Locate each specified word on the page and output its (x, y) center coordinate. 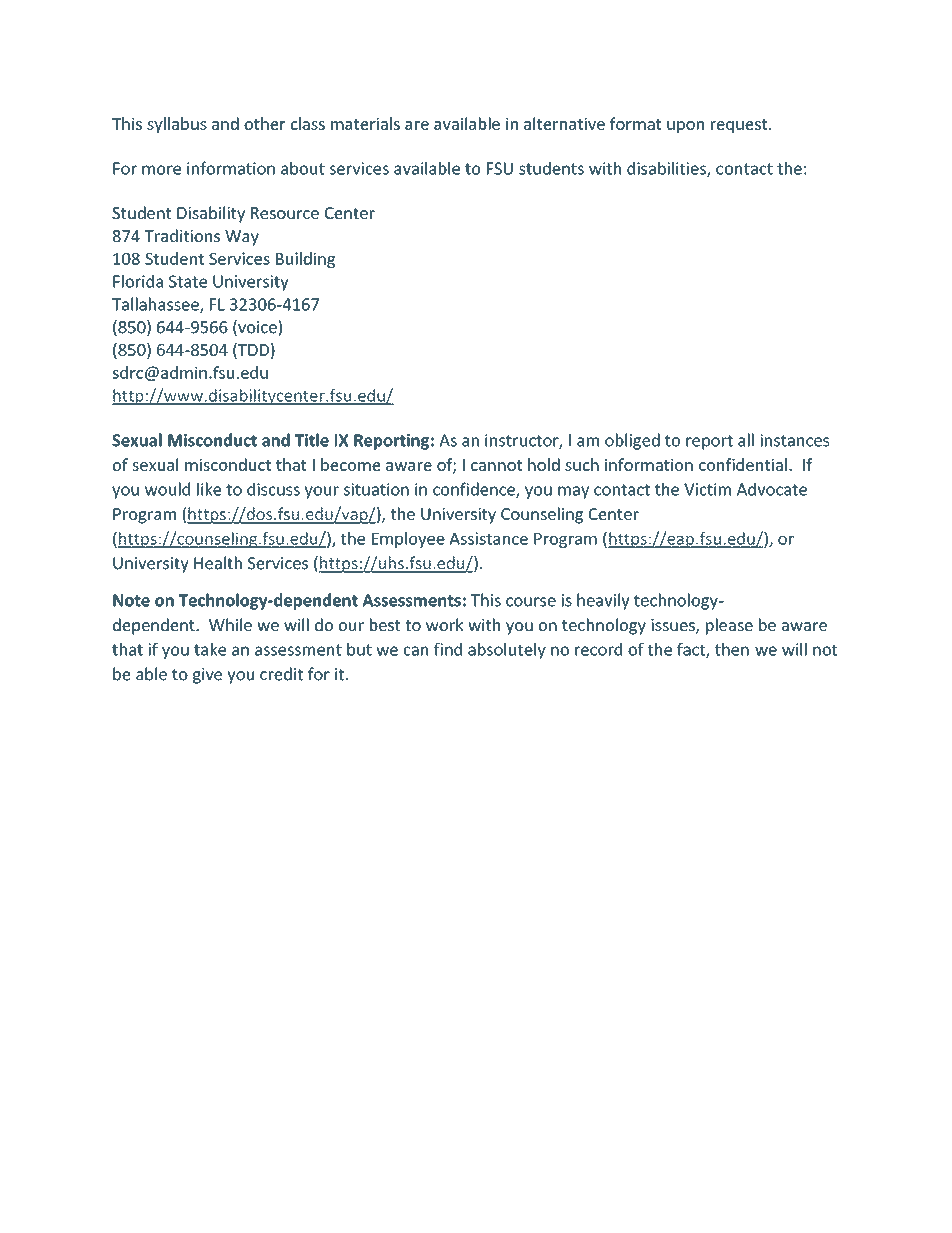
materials (365, 123)
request (740, 126)
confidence (475, 490)
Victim (707, 489)
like (209, 489)
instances (795, 440)
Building (305, 260)
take (210, 649)
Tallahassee (156, 305)
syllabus (177, 125)
